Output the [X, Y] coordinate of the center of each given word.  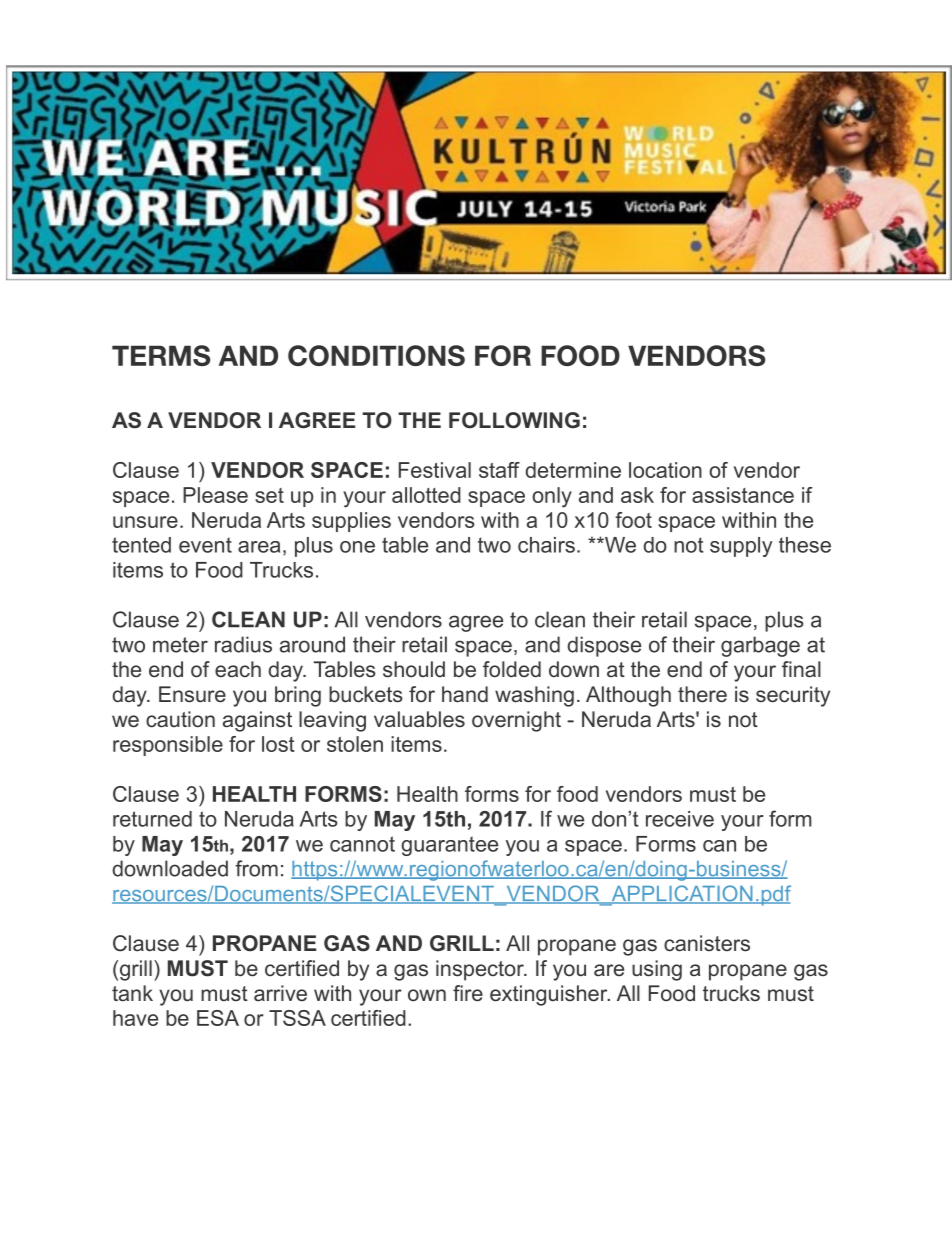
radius [243, 644]
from [256, 868]
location [665, 470]
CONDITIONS [376, 355]
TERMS [161, 355]
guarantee [449, 846]
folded [512, 669]
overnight [516, 721]
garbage [760, 646]
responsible [168, 746]
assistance [743, 495]
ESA [218, 1018]
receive [680, 819]
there [702, 694]
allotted [426, 495]
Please [215, 495]
